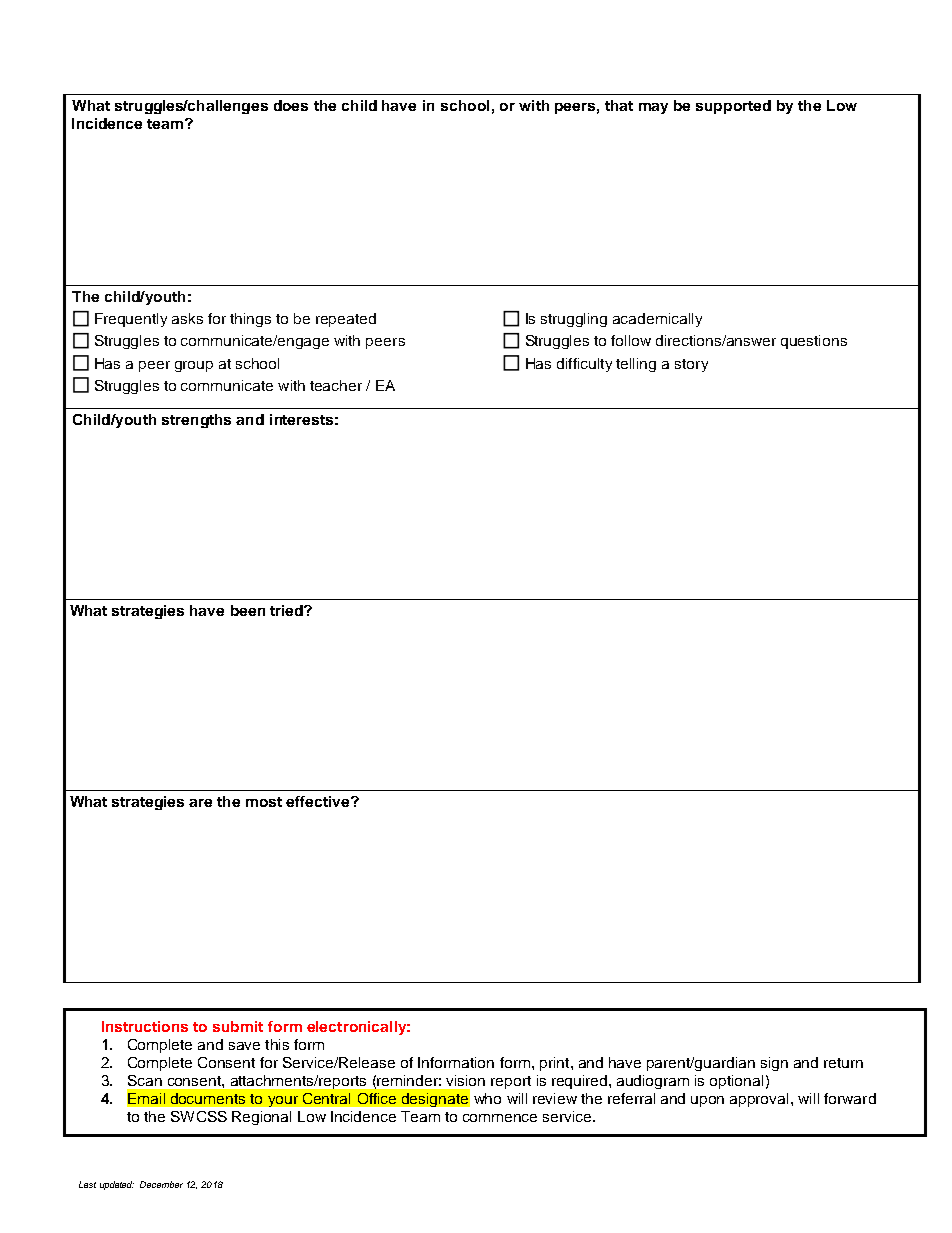 This screenshot has height=1233, width=952. What do you see at coordinates (619, 105) in the screenshot?
I see `that` at bounding box center [619, 105].
